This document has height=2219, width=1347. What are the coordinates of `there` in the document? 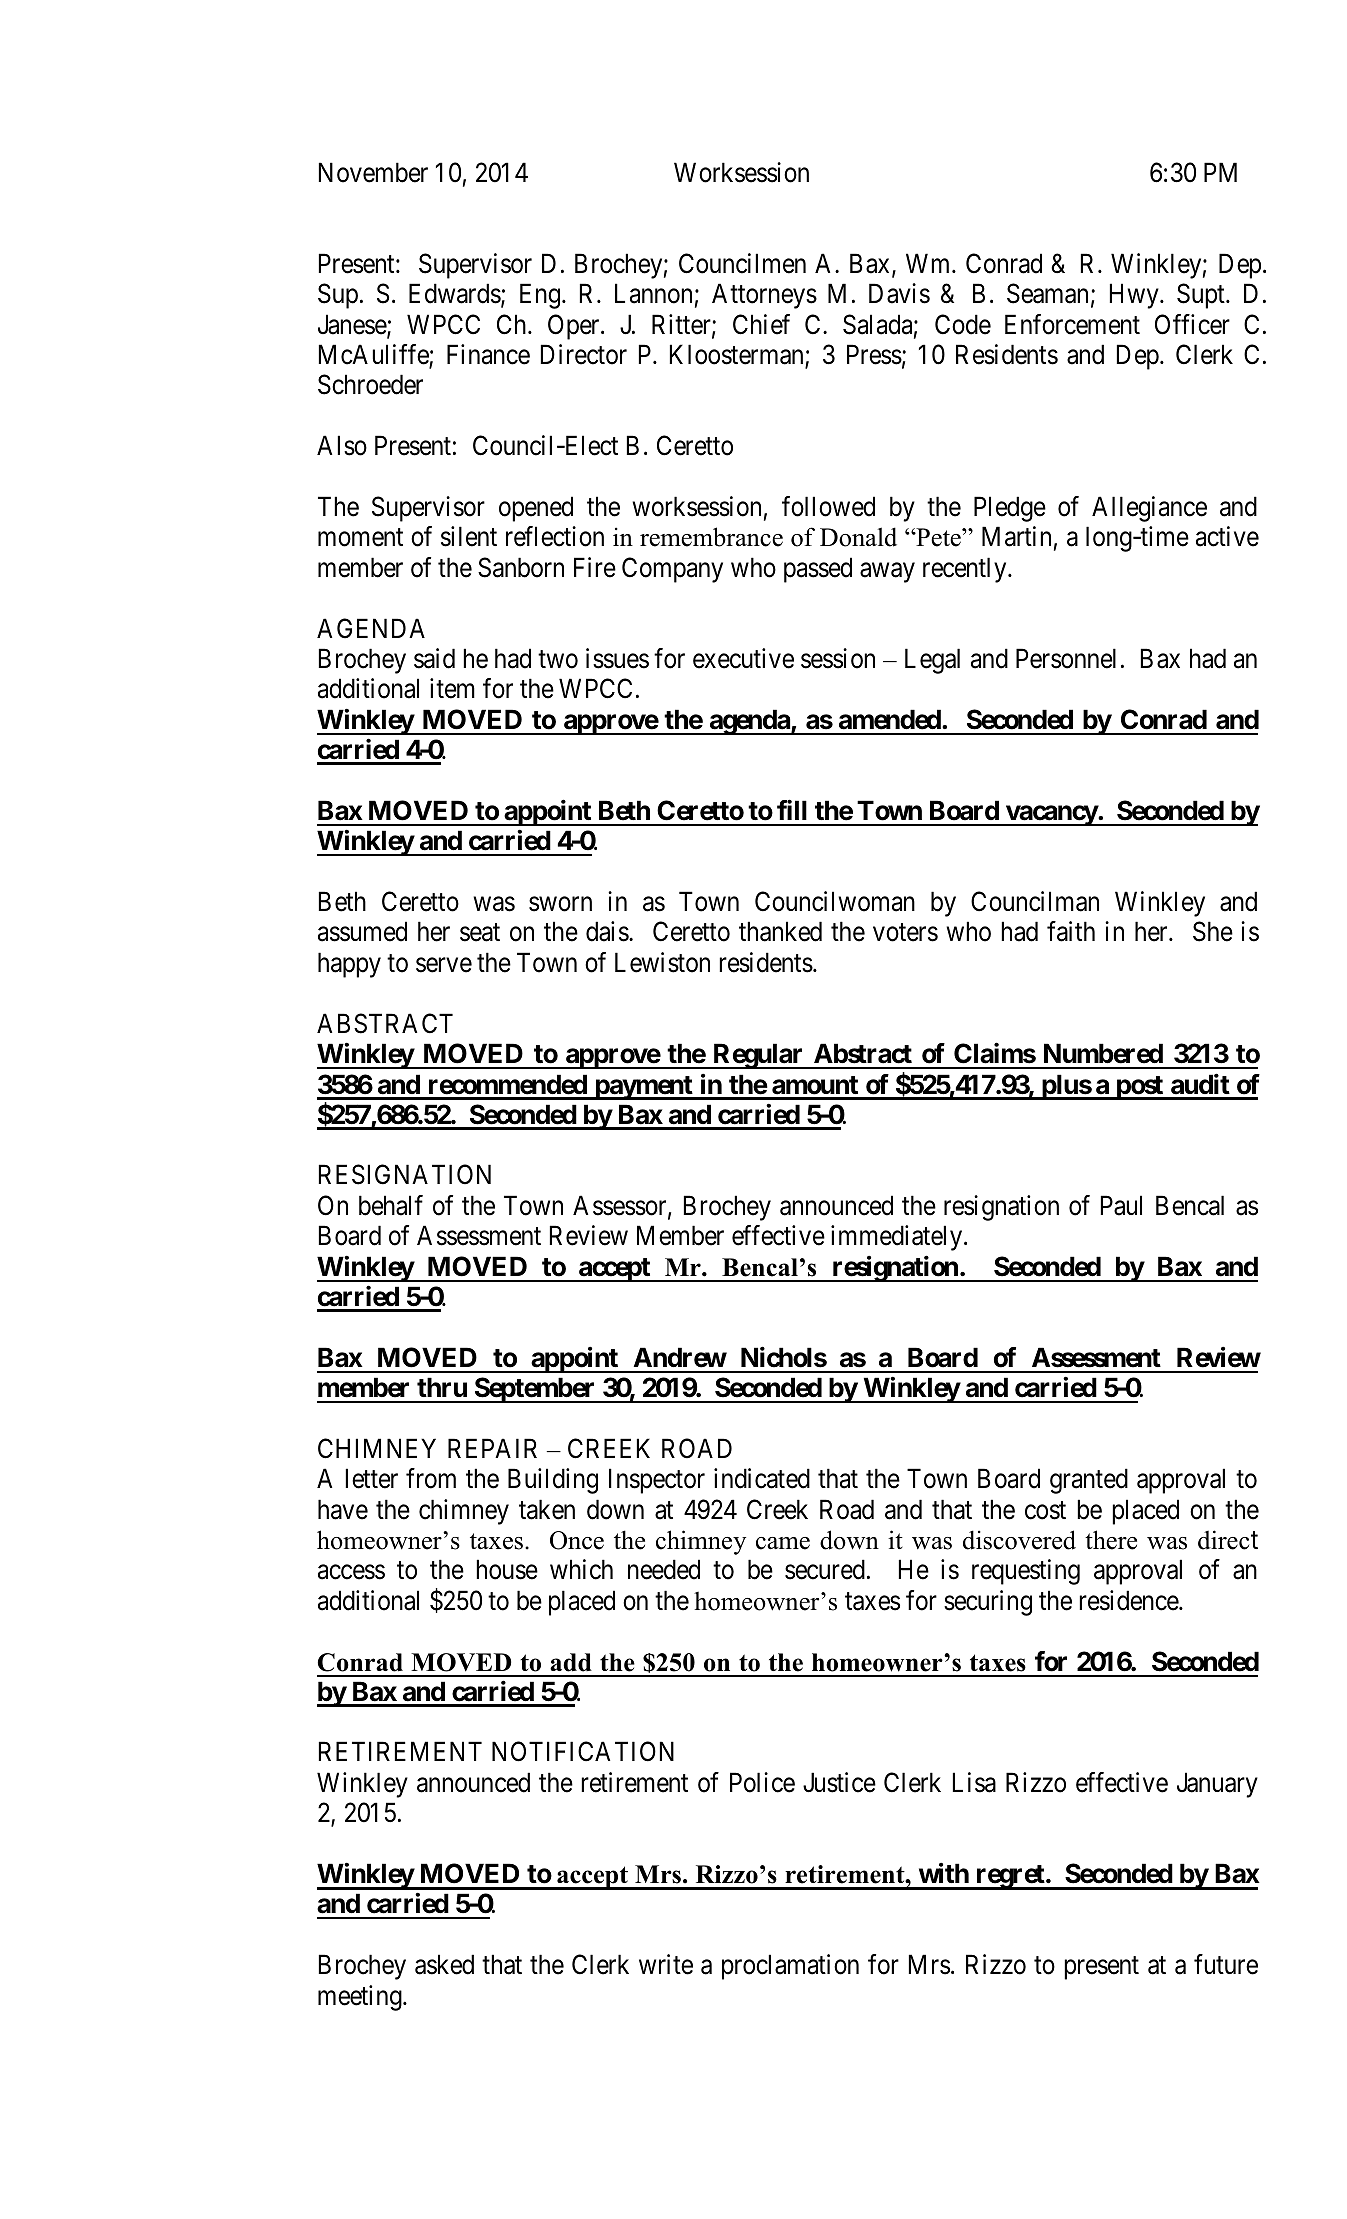 It's located at (1111, 1540).
